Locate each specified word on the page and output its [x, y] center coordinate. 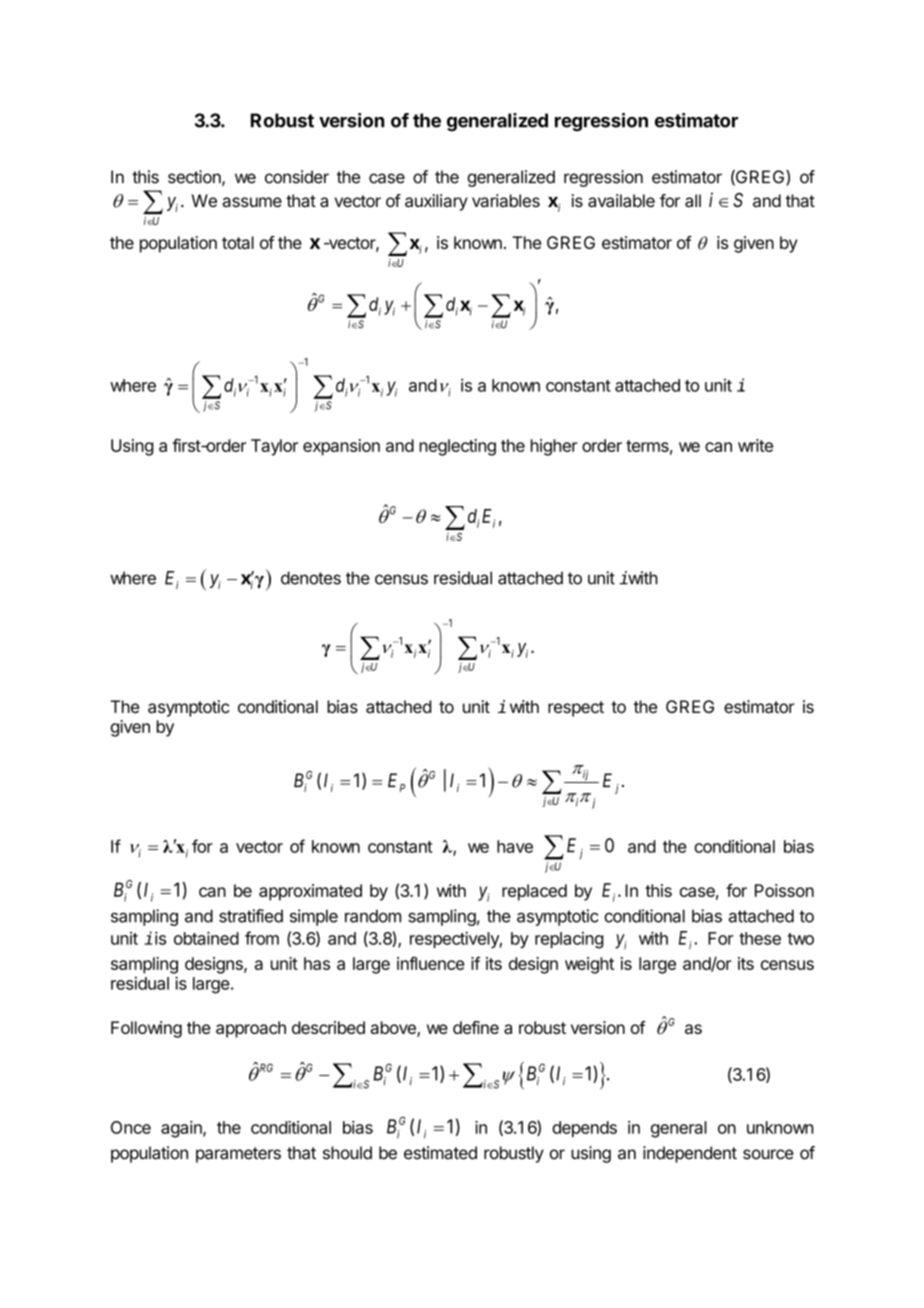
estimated [440, 1153]
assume [252, 202]
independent [690, 1154]
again [182, 1129]
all [693, 201]
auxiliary [436, 202]
